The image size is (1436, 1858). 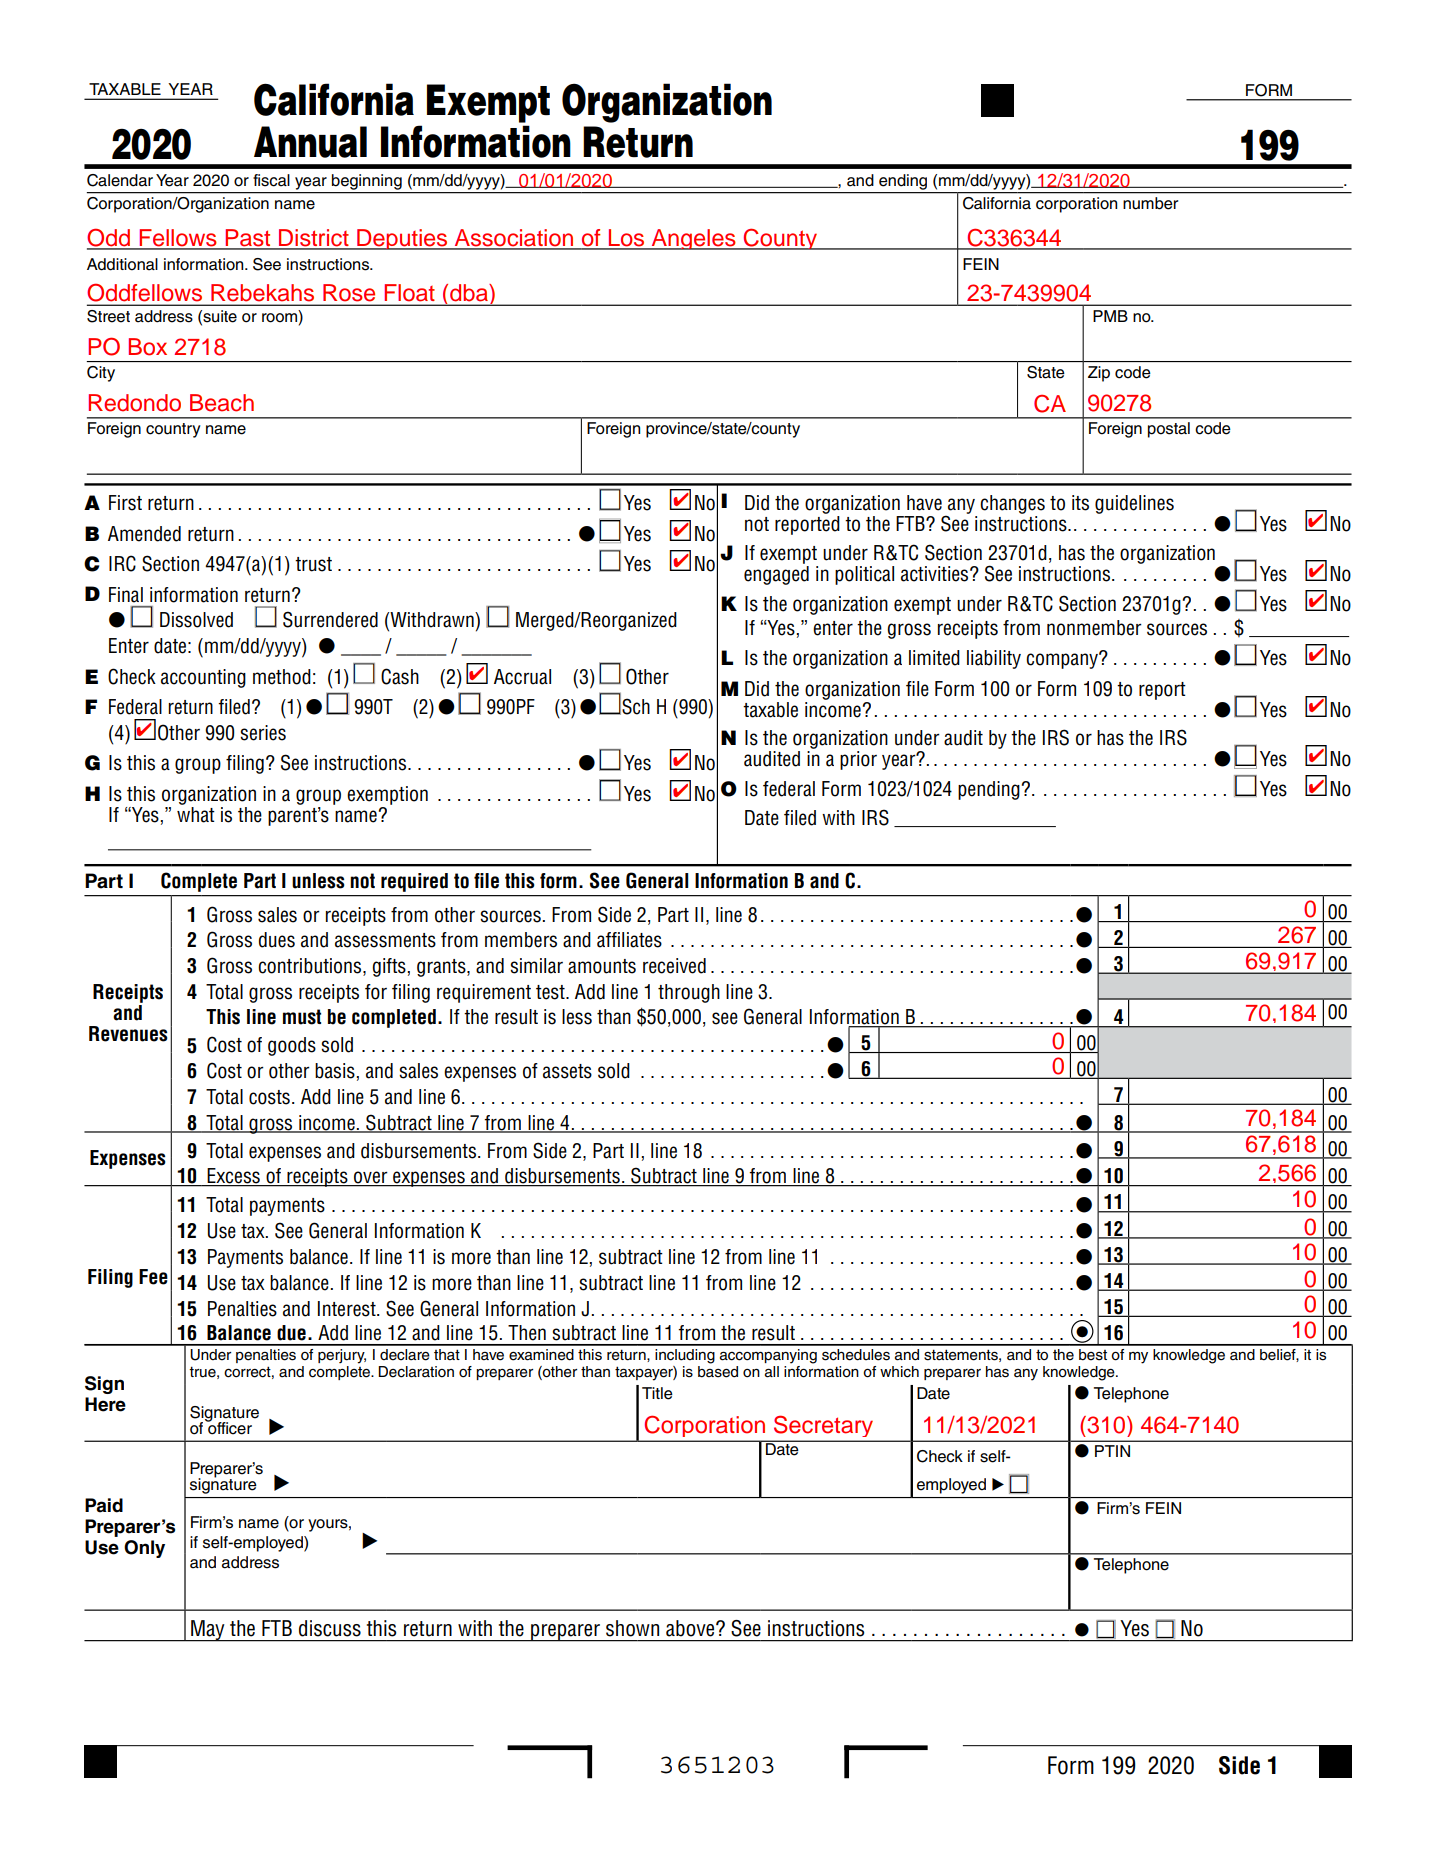 What do you see at coordinates (522, 677) in the image?
I see `Accrual` at bounding box center [522, 677].
